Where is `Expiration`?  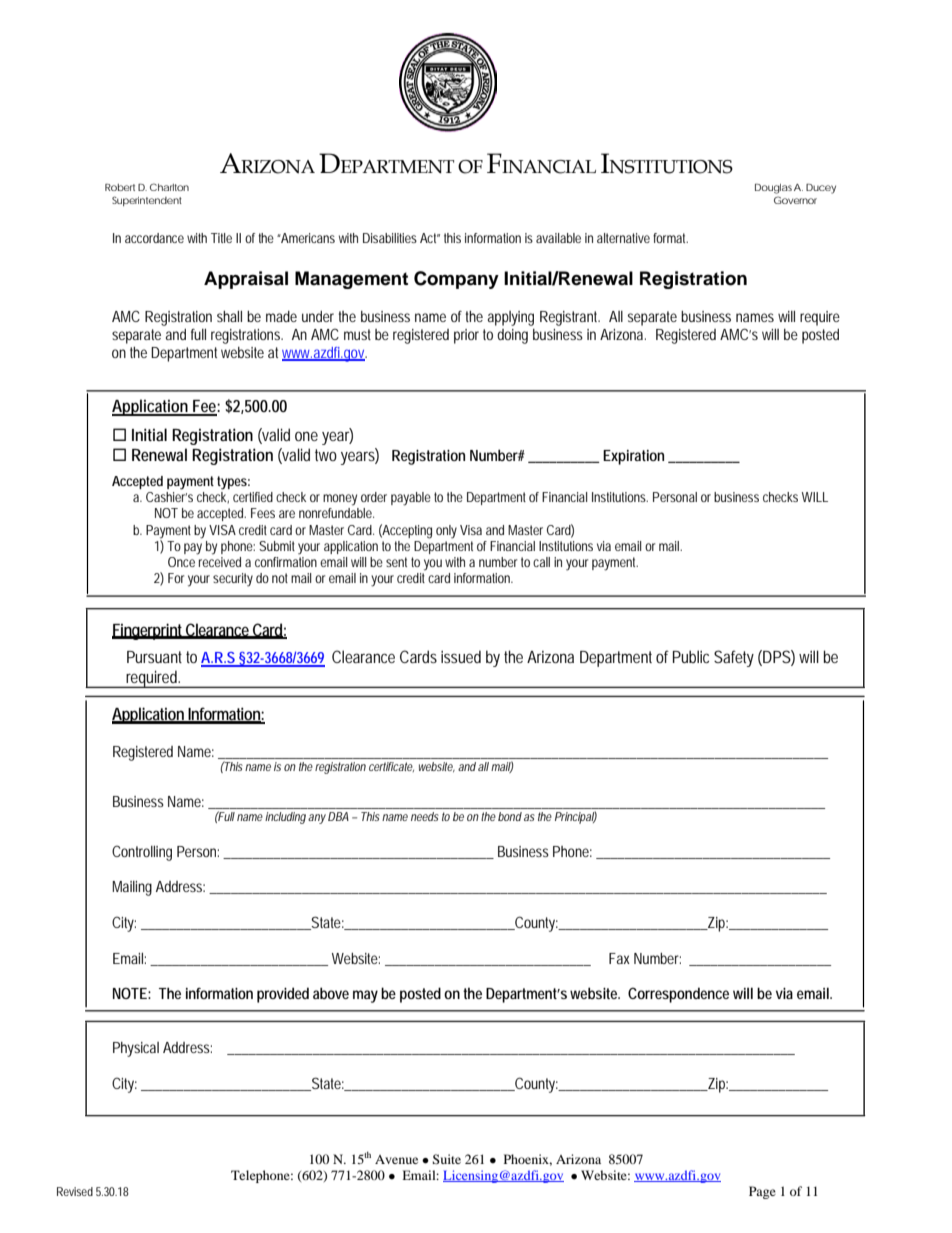 Expiration is located at coordinates (633, 457).
